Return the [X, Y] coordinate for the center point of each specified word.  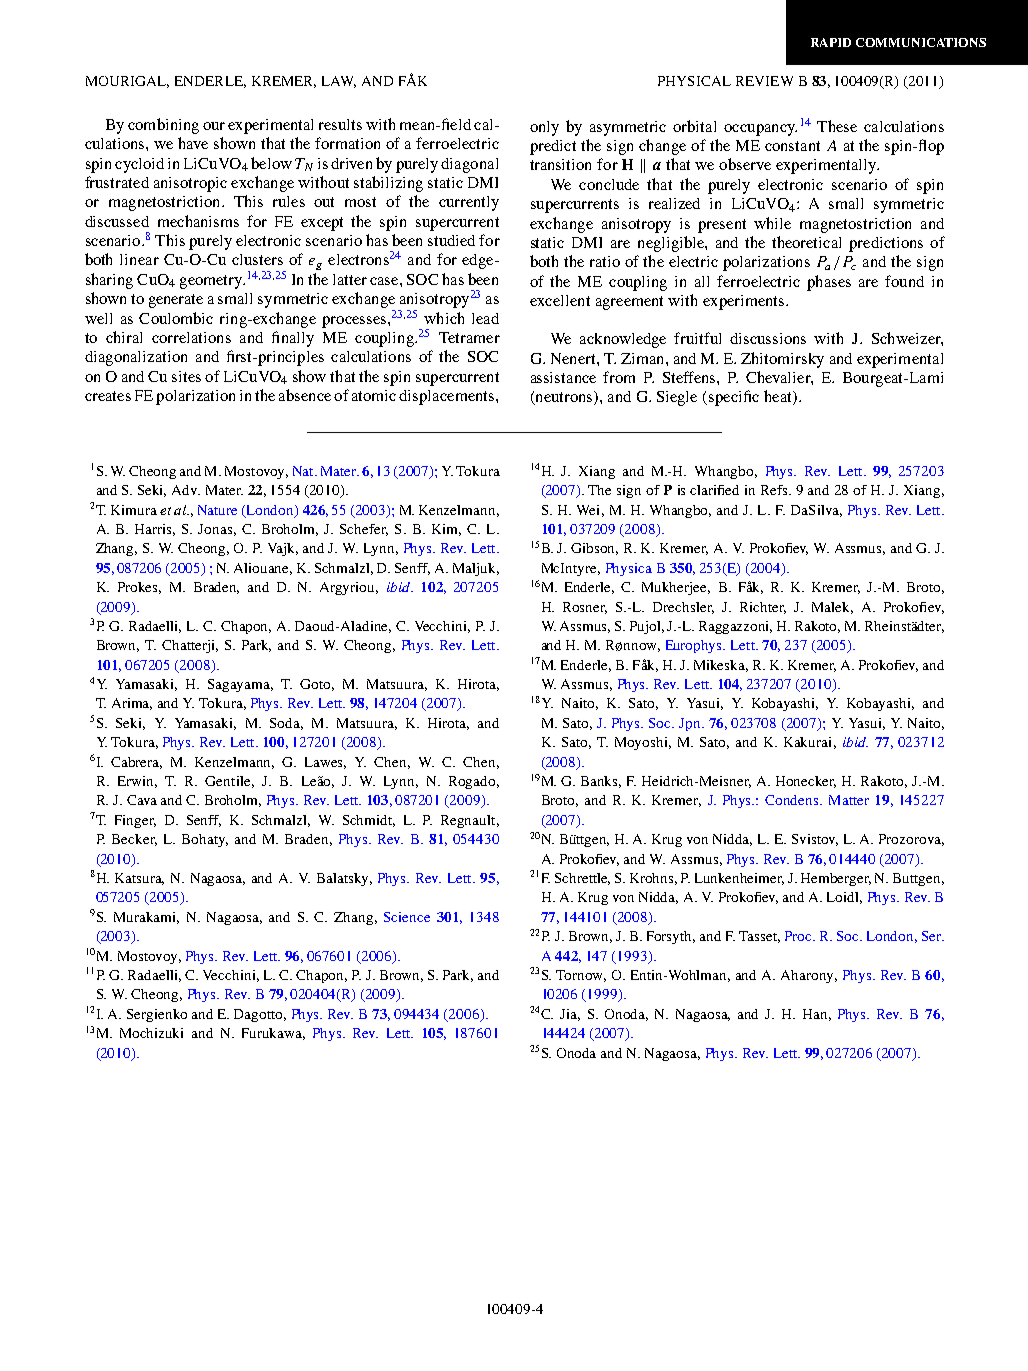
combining [163, 126]
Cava [142, 800]
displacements [448, 397]
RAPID [831, 42]
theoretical [806, 242]
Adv [186, 490]
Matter [849, 800]
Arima [132, 704]
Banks [601, 782]
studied [451, 240]
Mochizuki [151, 1033]
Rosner [585, 608]
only [544, 128]
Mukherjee [676, 588]
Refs [776, 490]
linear [139, 259]
